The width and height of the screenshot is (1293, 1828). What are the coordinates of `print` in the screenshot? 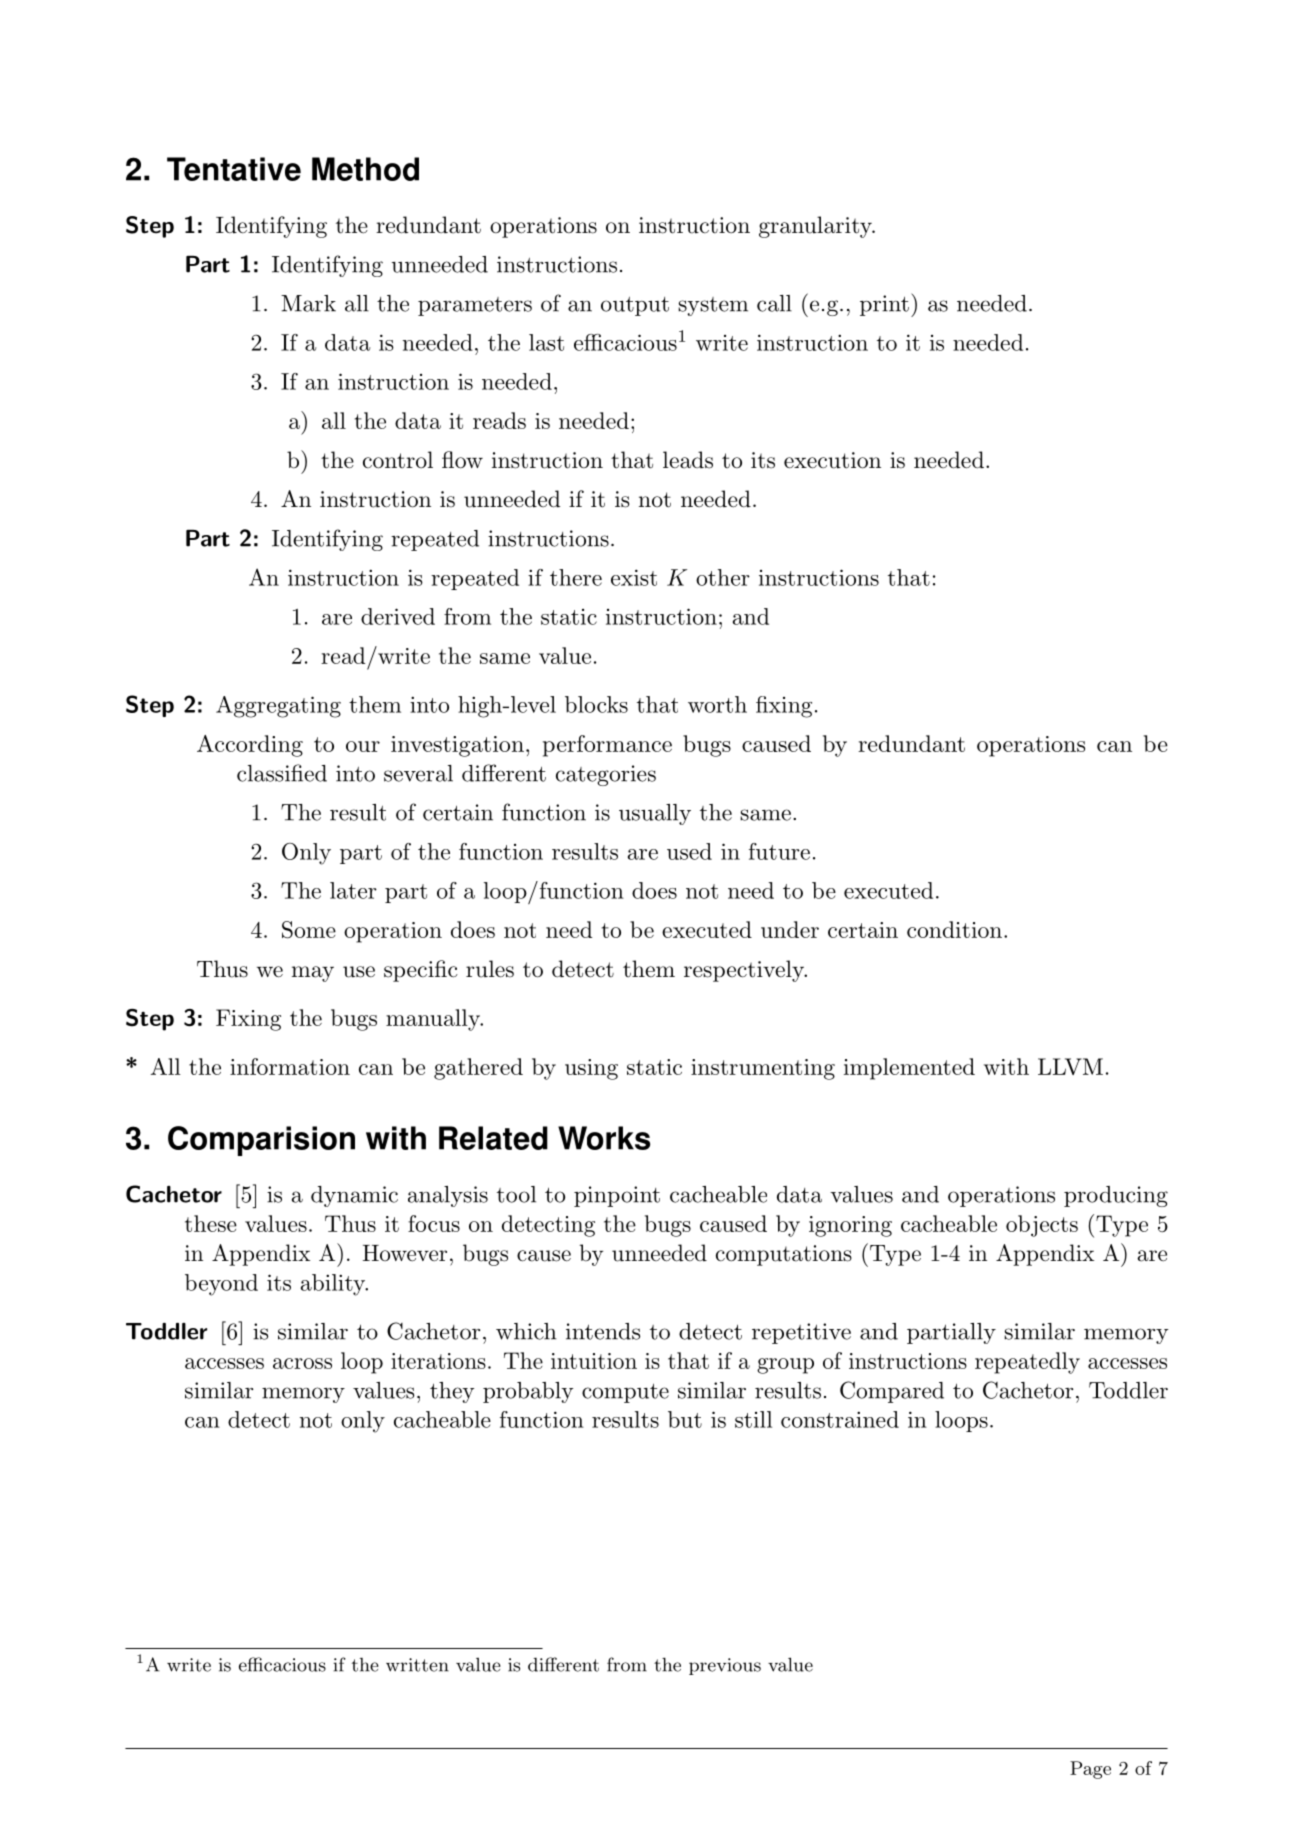 It's located at (884, 305).
